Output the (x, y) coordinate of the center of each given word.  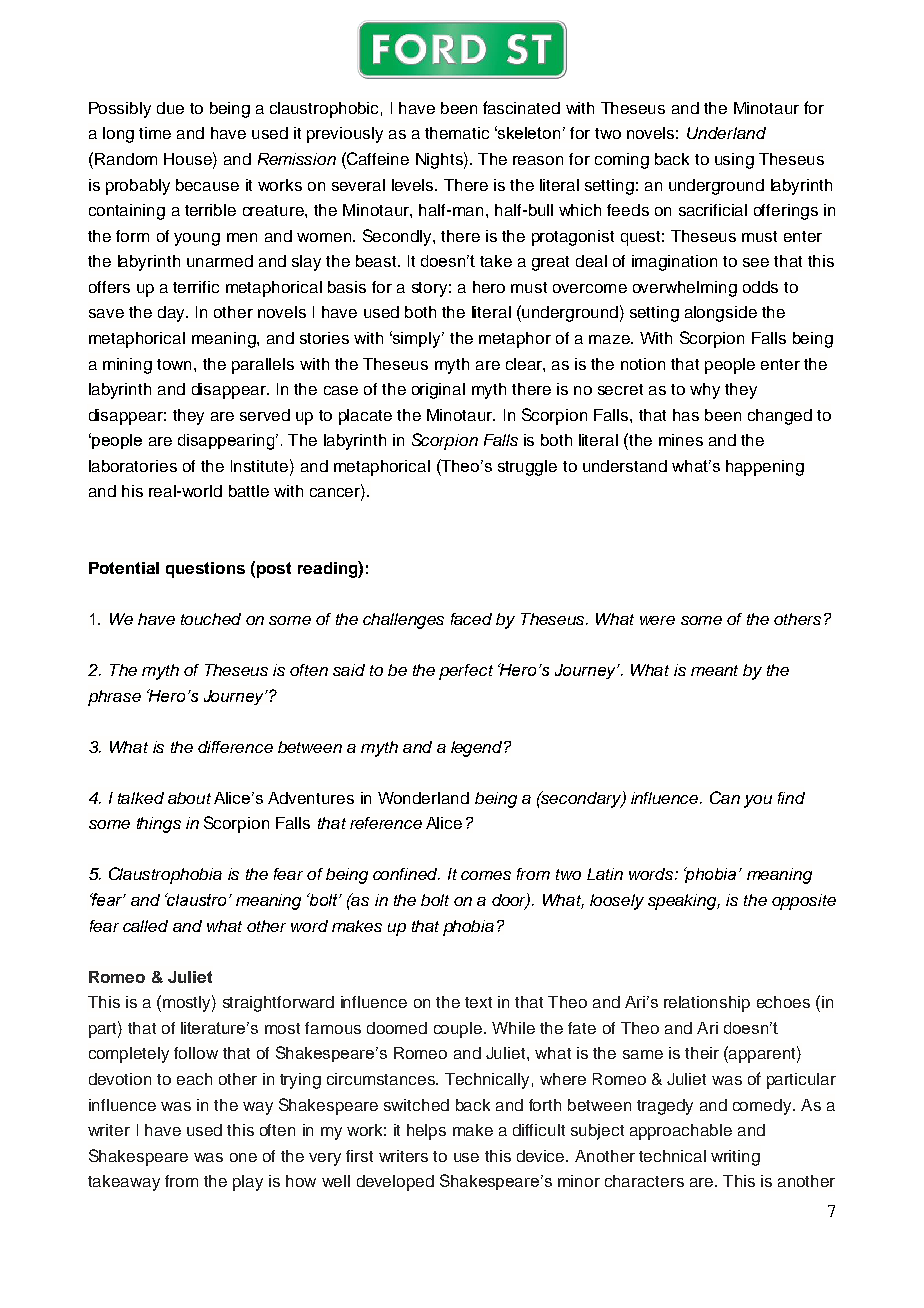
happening (765, 468)
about (189, 798)
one (243, 1157)
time (155, 133)
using (734, 161)
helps (426, 1132)
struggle (527, 468)
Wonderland (423, 798)
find (791, 798)
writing (735, 1158)
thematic (457, 133)
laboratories (133, 466)
